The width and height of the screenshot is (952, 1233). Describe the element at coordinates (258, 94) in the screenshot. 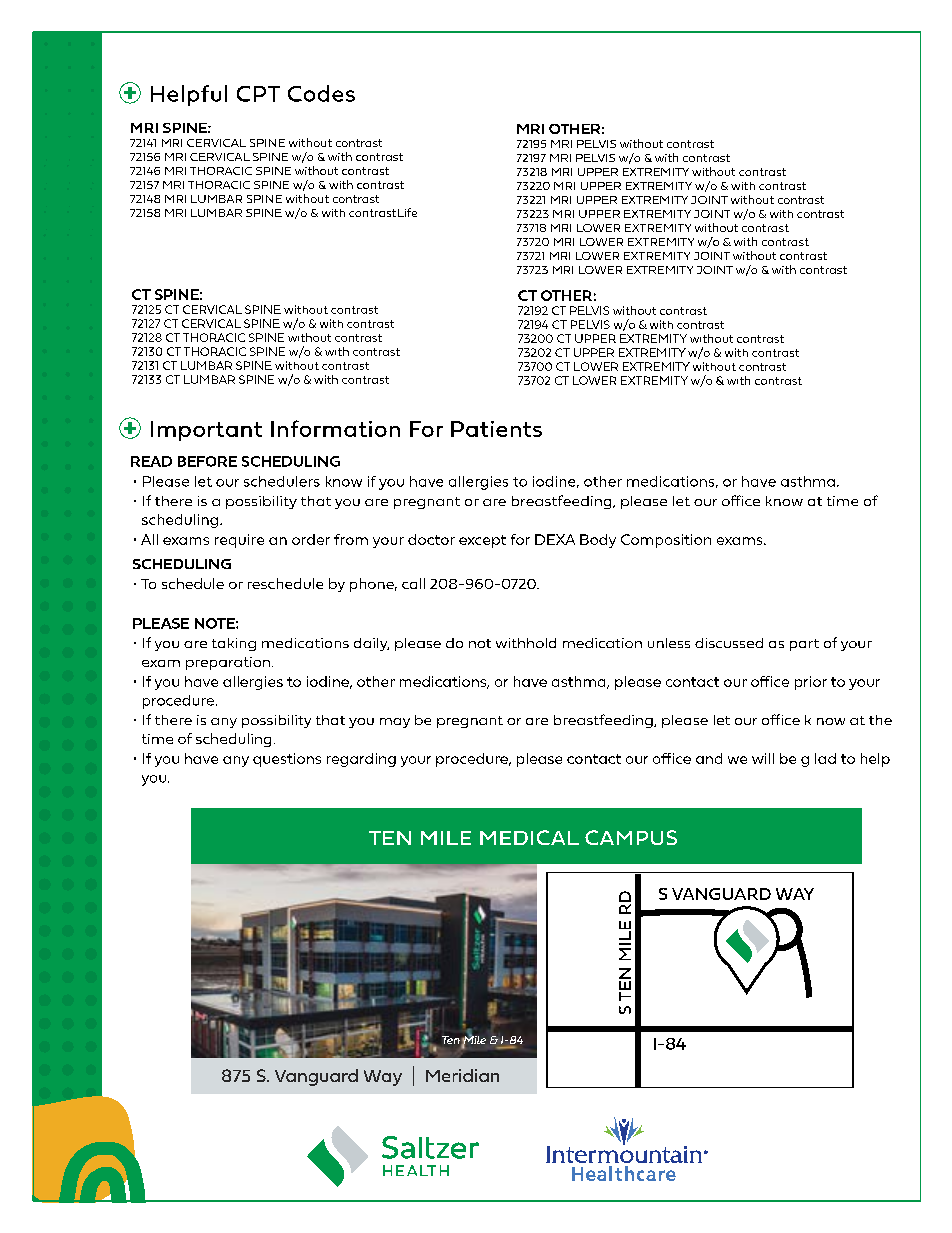

I see `CPT` at that location.
